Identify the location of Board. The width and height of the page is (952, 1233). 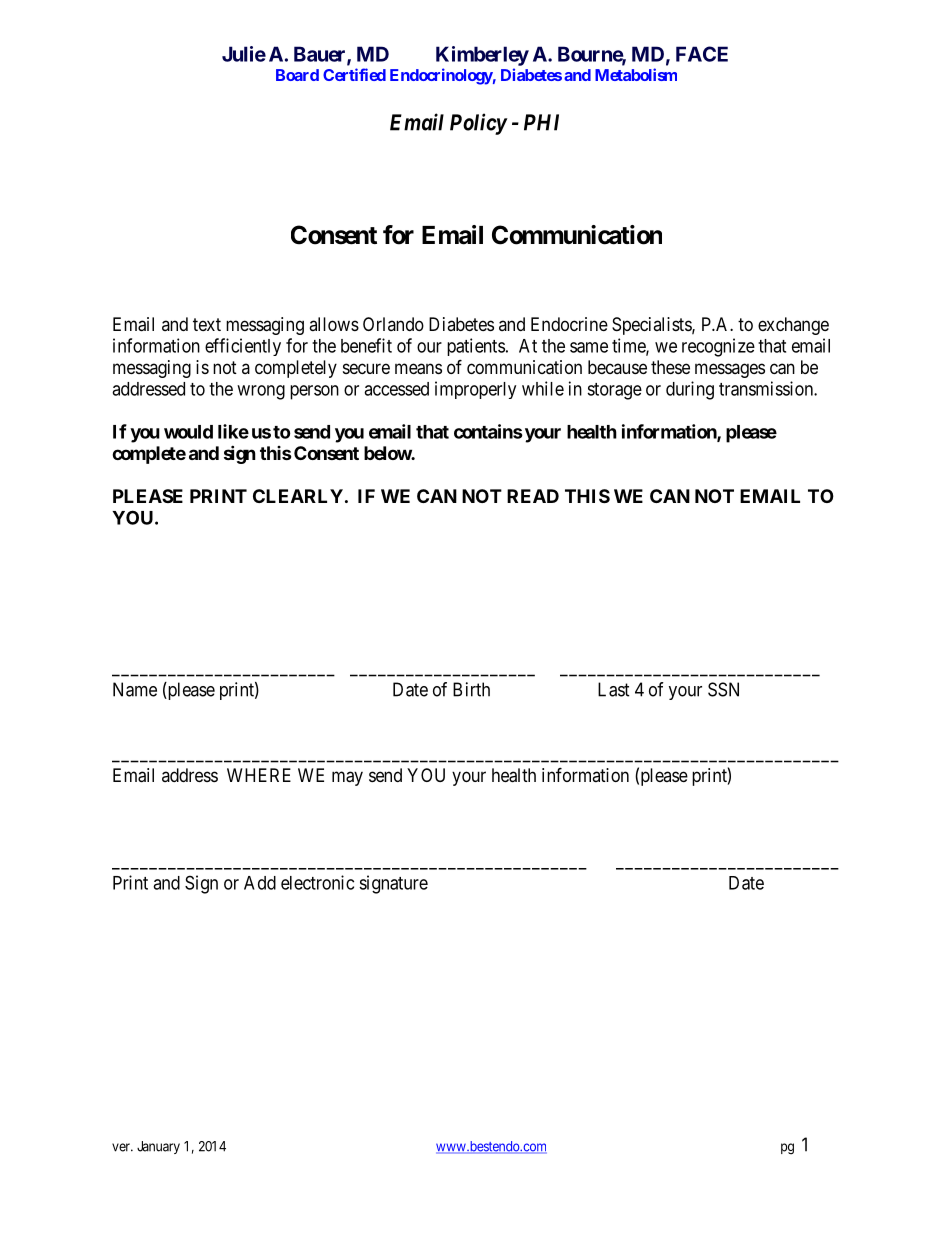
(297, 75).
